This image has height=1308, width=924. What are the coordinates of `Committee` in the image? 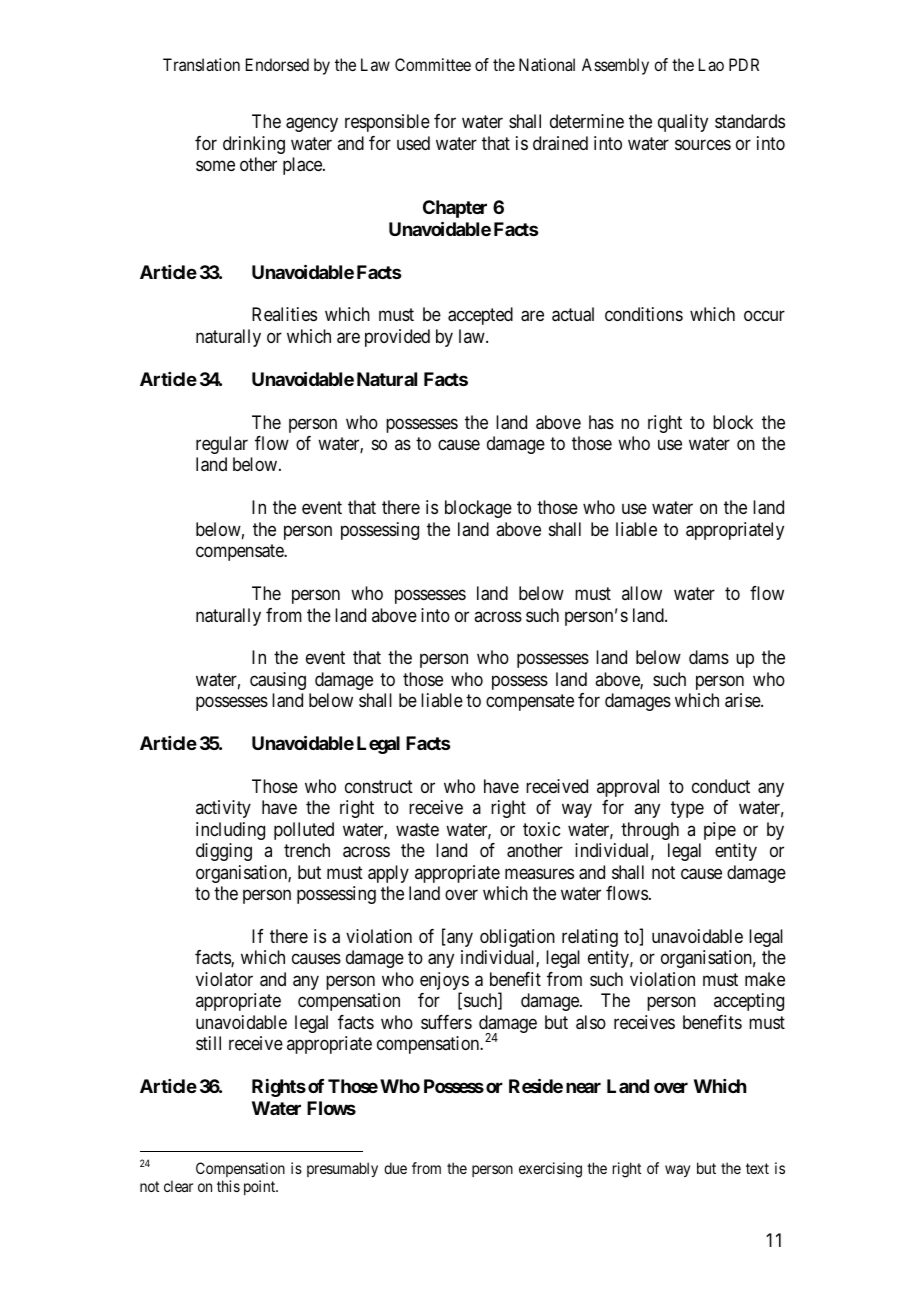 It's located at (433, 64).
